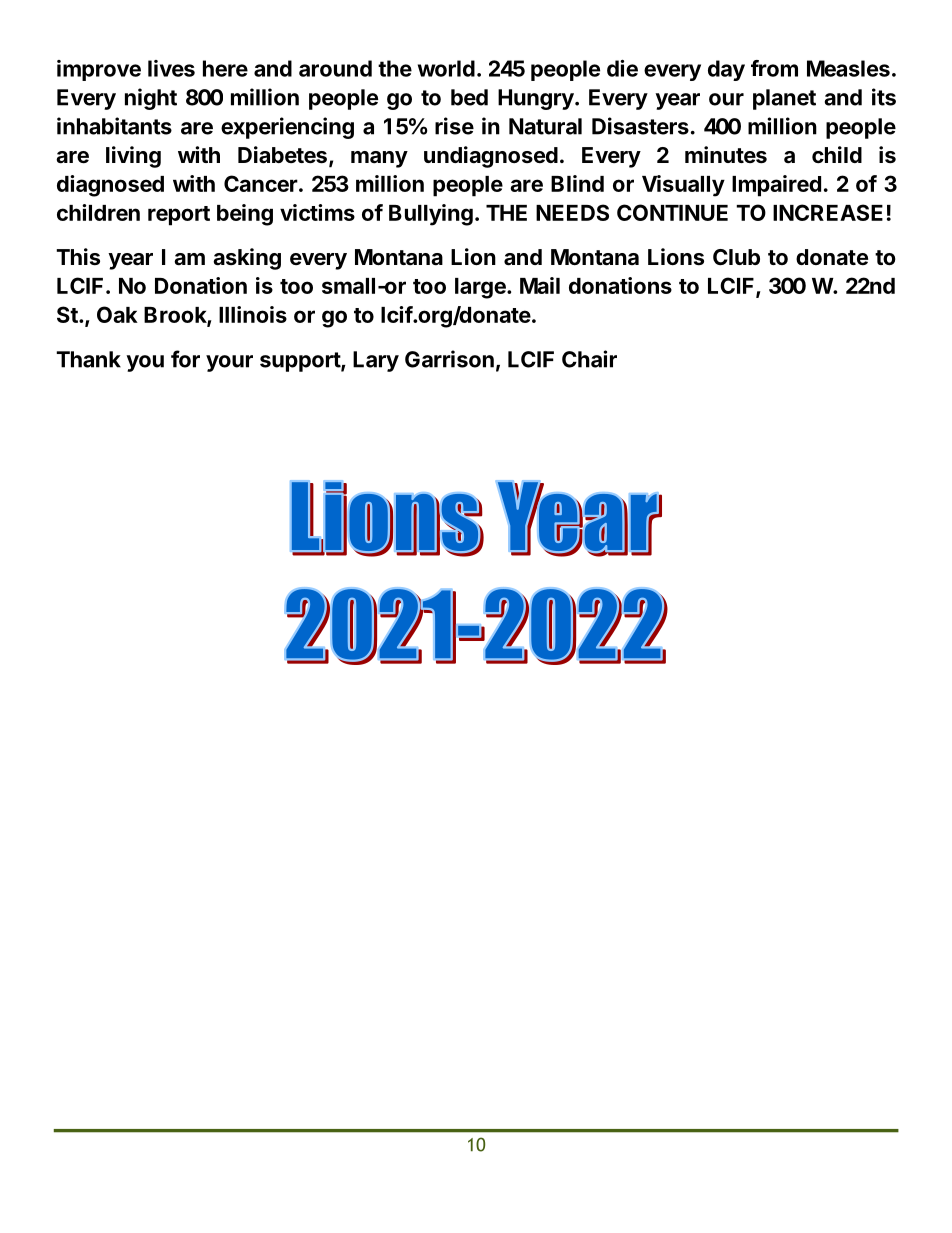  I want to click on from, so click(774, 68).
